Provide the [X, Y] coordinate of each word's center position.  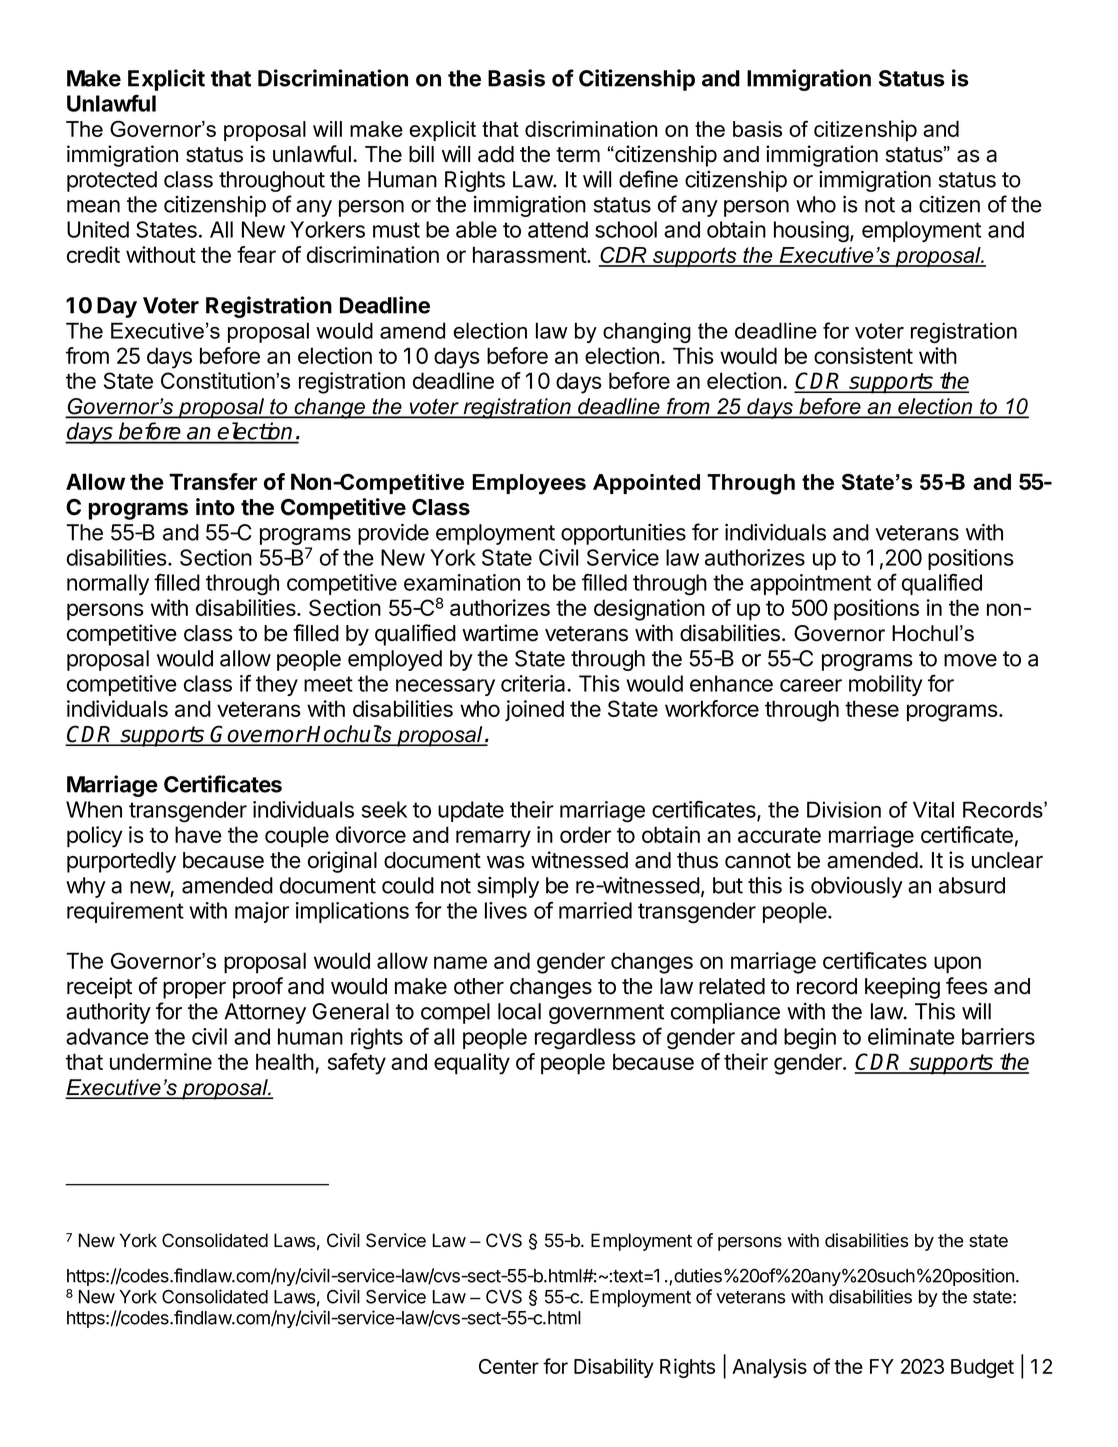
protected [112, 181]
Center [509, 1366]
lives [506, 910]
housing [811, 232]
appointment [810, 584]
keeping [902, 988]
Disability [614, 1368]
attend [558, 229]
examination [462, 582]
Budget [982, 1368]
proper [194, 990]
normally [108, 584]
